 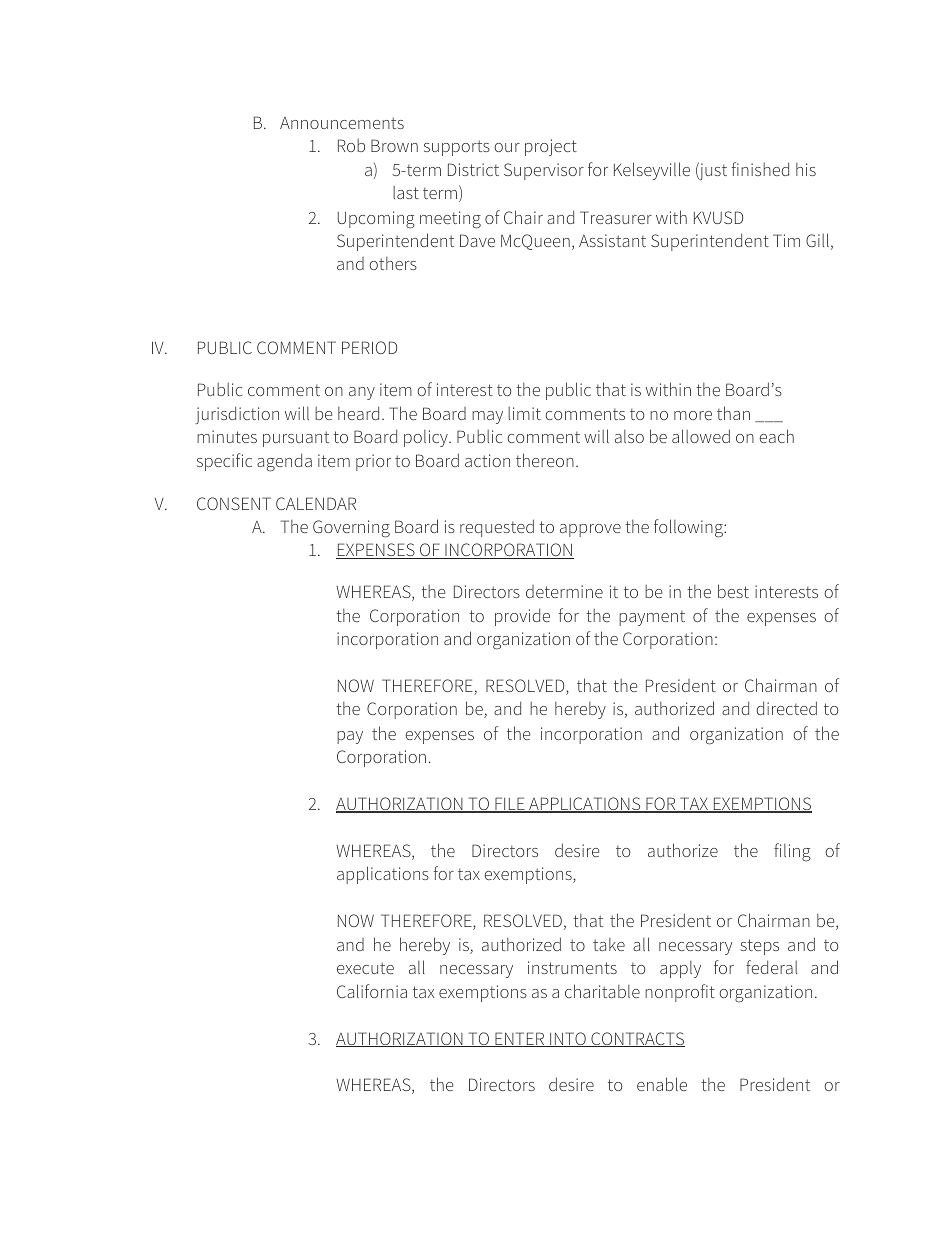 I want to click on provide, so click(x=522, y=617).
